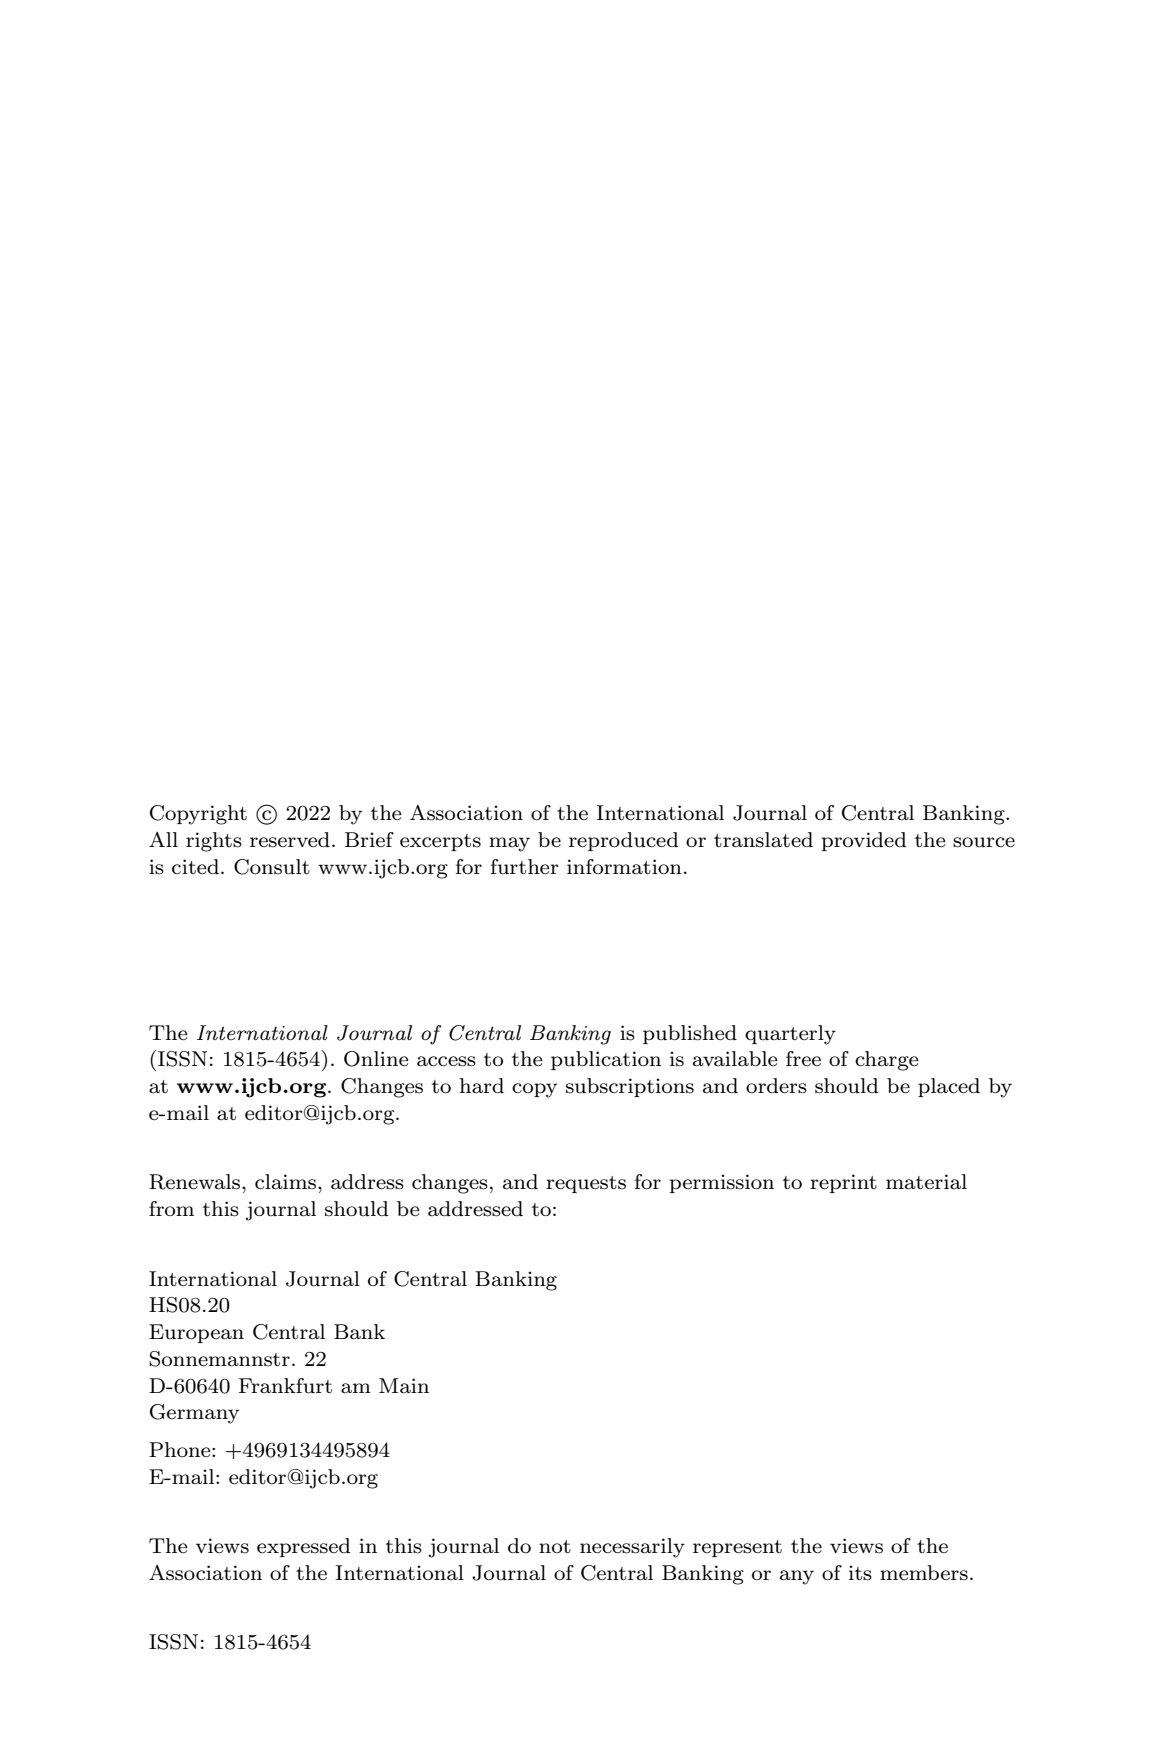 The height and width of the screenshot is (1739, 1160). What do you see at coordinates (285, 1182) in the screenshot?
I see `claims` at bounding box center [285, 1182].
